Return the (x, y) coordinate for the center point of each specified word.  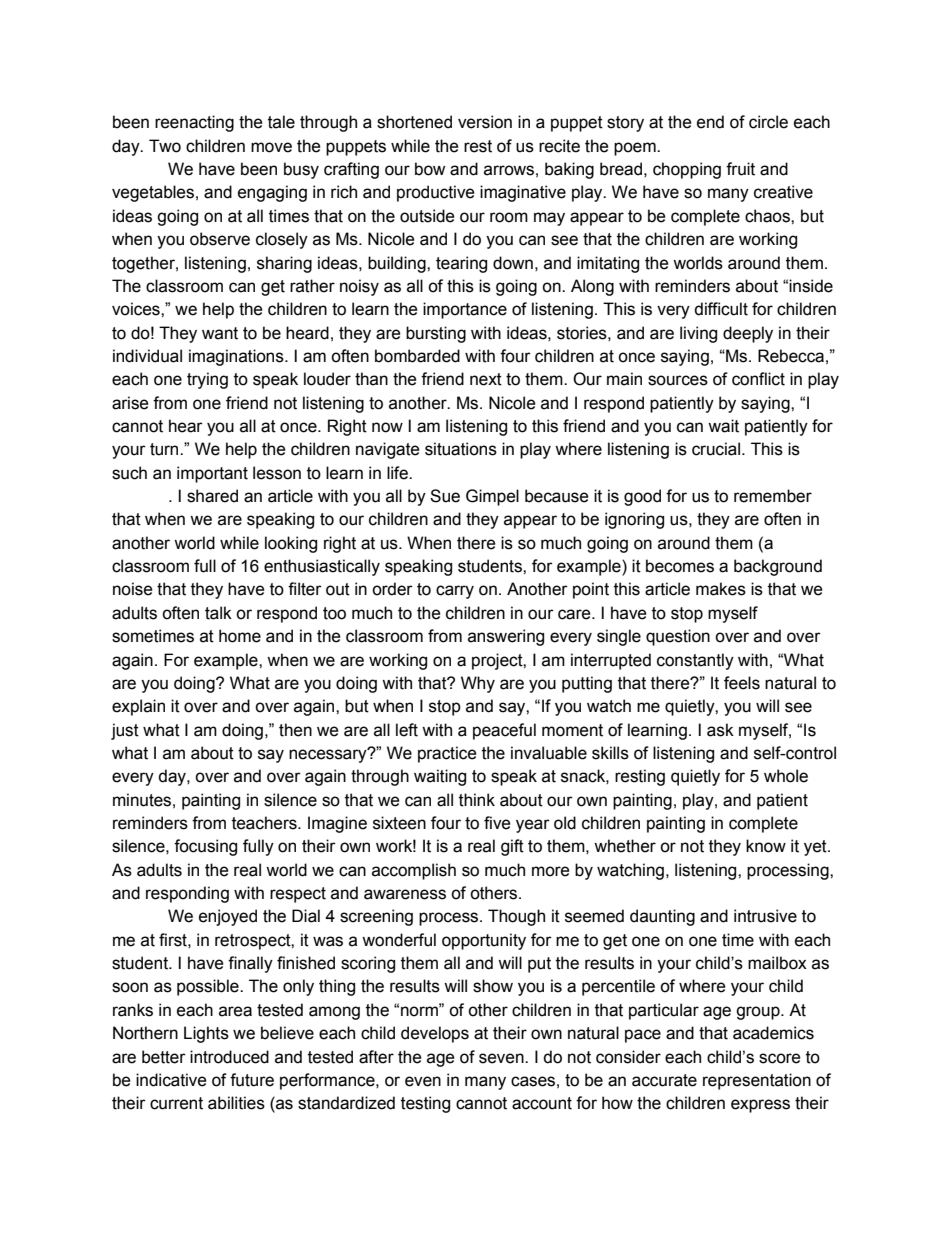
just (125, 731)
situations (461, 449)
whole (786, 776)
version (485, 122)
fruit (740, 169)
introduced (229, 1057)
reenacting (194, 123)
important (212, 474)
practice (447, 754)
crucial (716, 449)
